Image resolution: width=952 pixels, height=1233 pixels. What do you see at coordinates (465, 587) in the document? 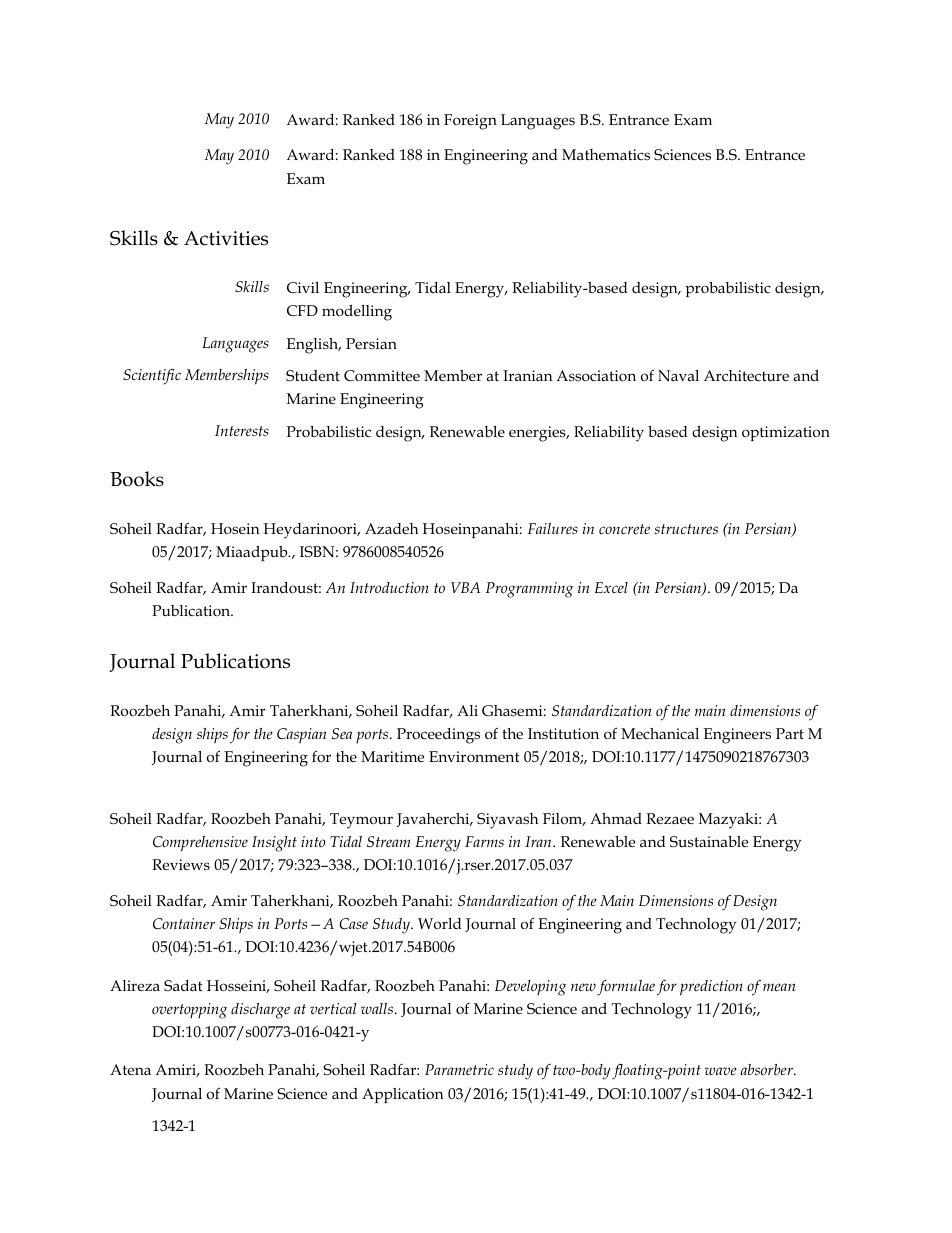
I see `VBA` at bounding box center [465, 587].
